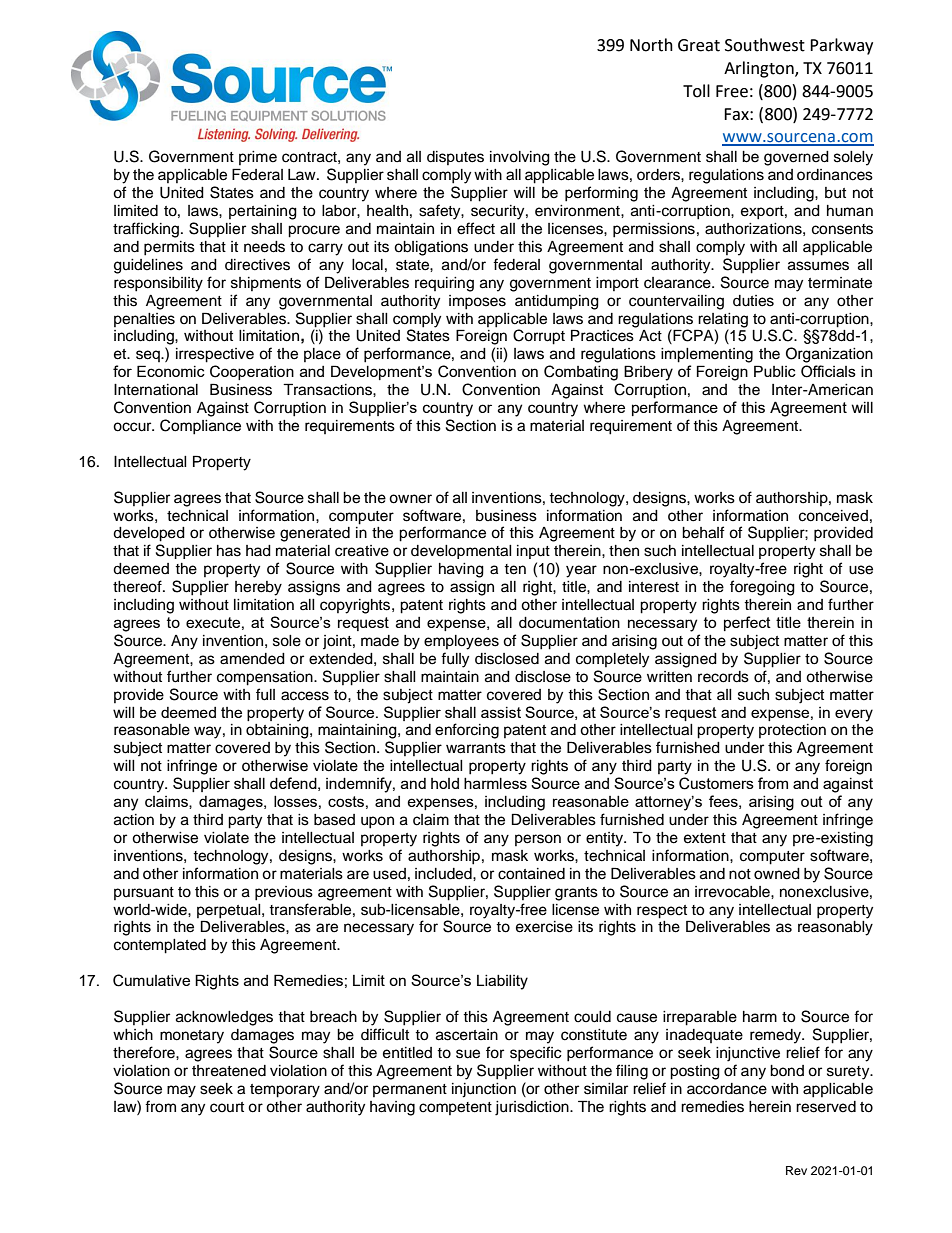 This screenshot has width=952, height=1233. What do you see at coordinates (787, 1071) in the screenshot?
I see `bond` at bounding box center [787, 1071].
